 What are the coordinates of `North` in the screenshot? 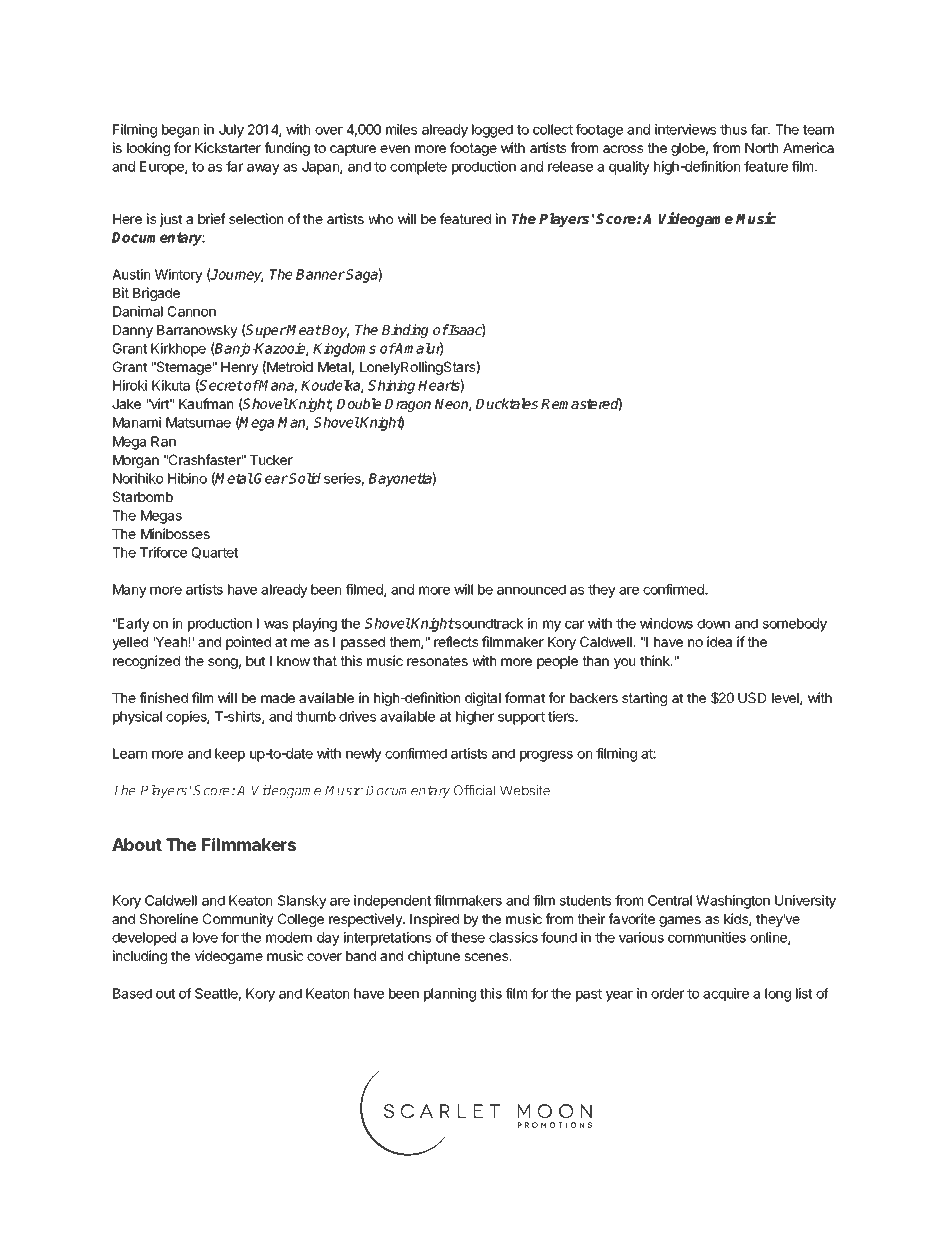 It's located at (761, 148).
